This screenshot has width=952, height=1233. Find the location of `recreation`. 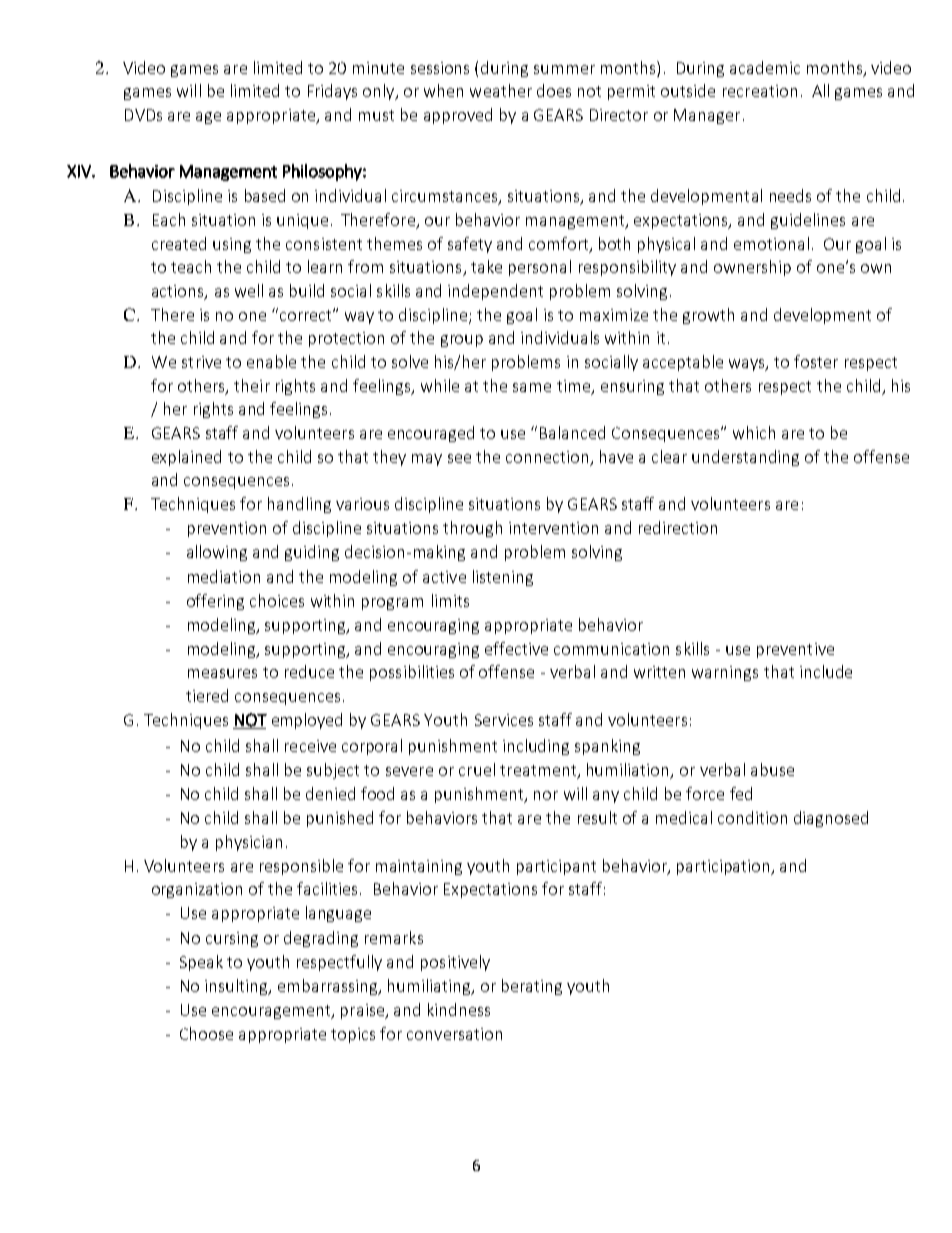

recreation is located at coordinates (760, 91).
